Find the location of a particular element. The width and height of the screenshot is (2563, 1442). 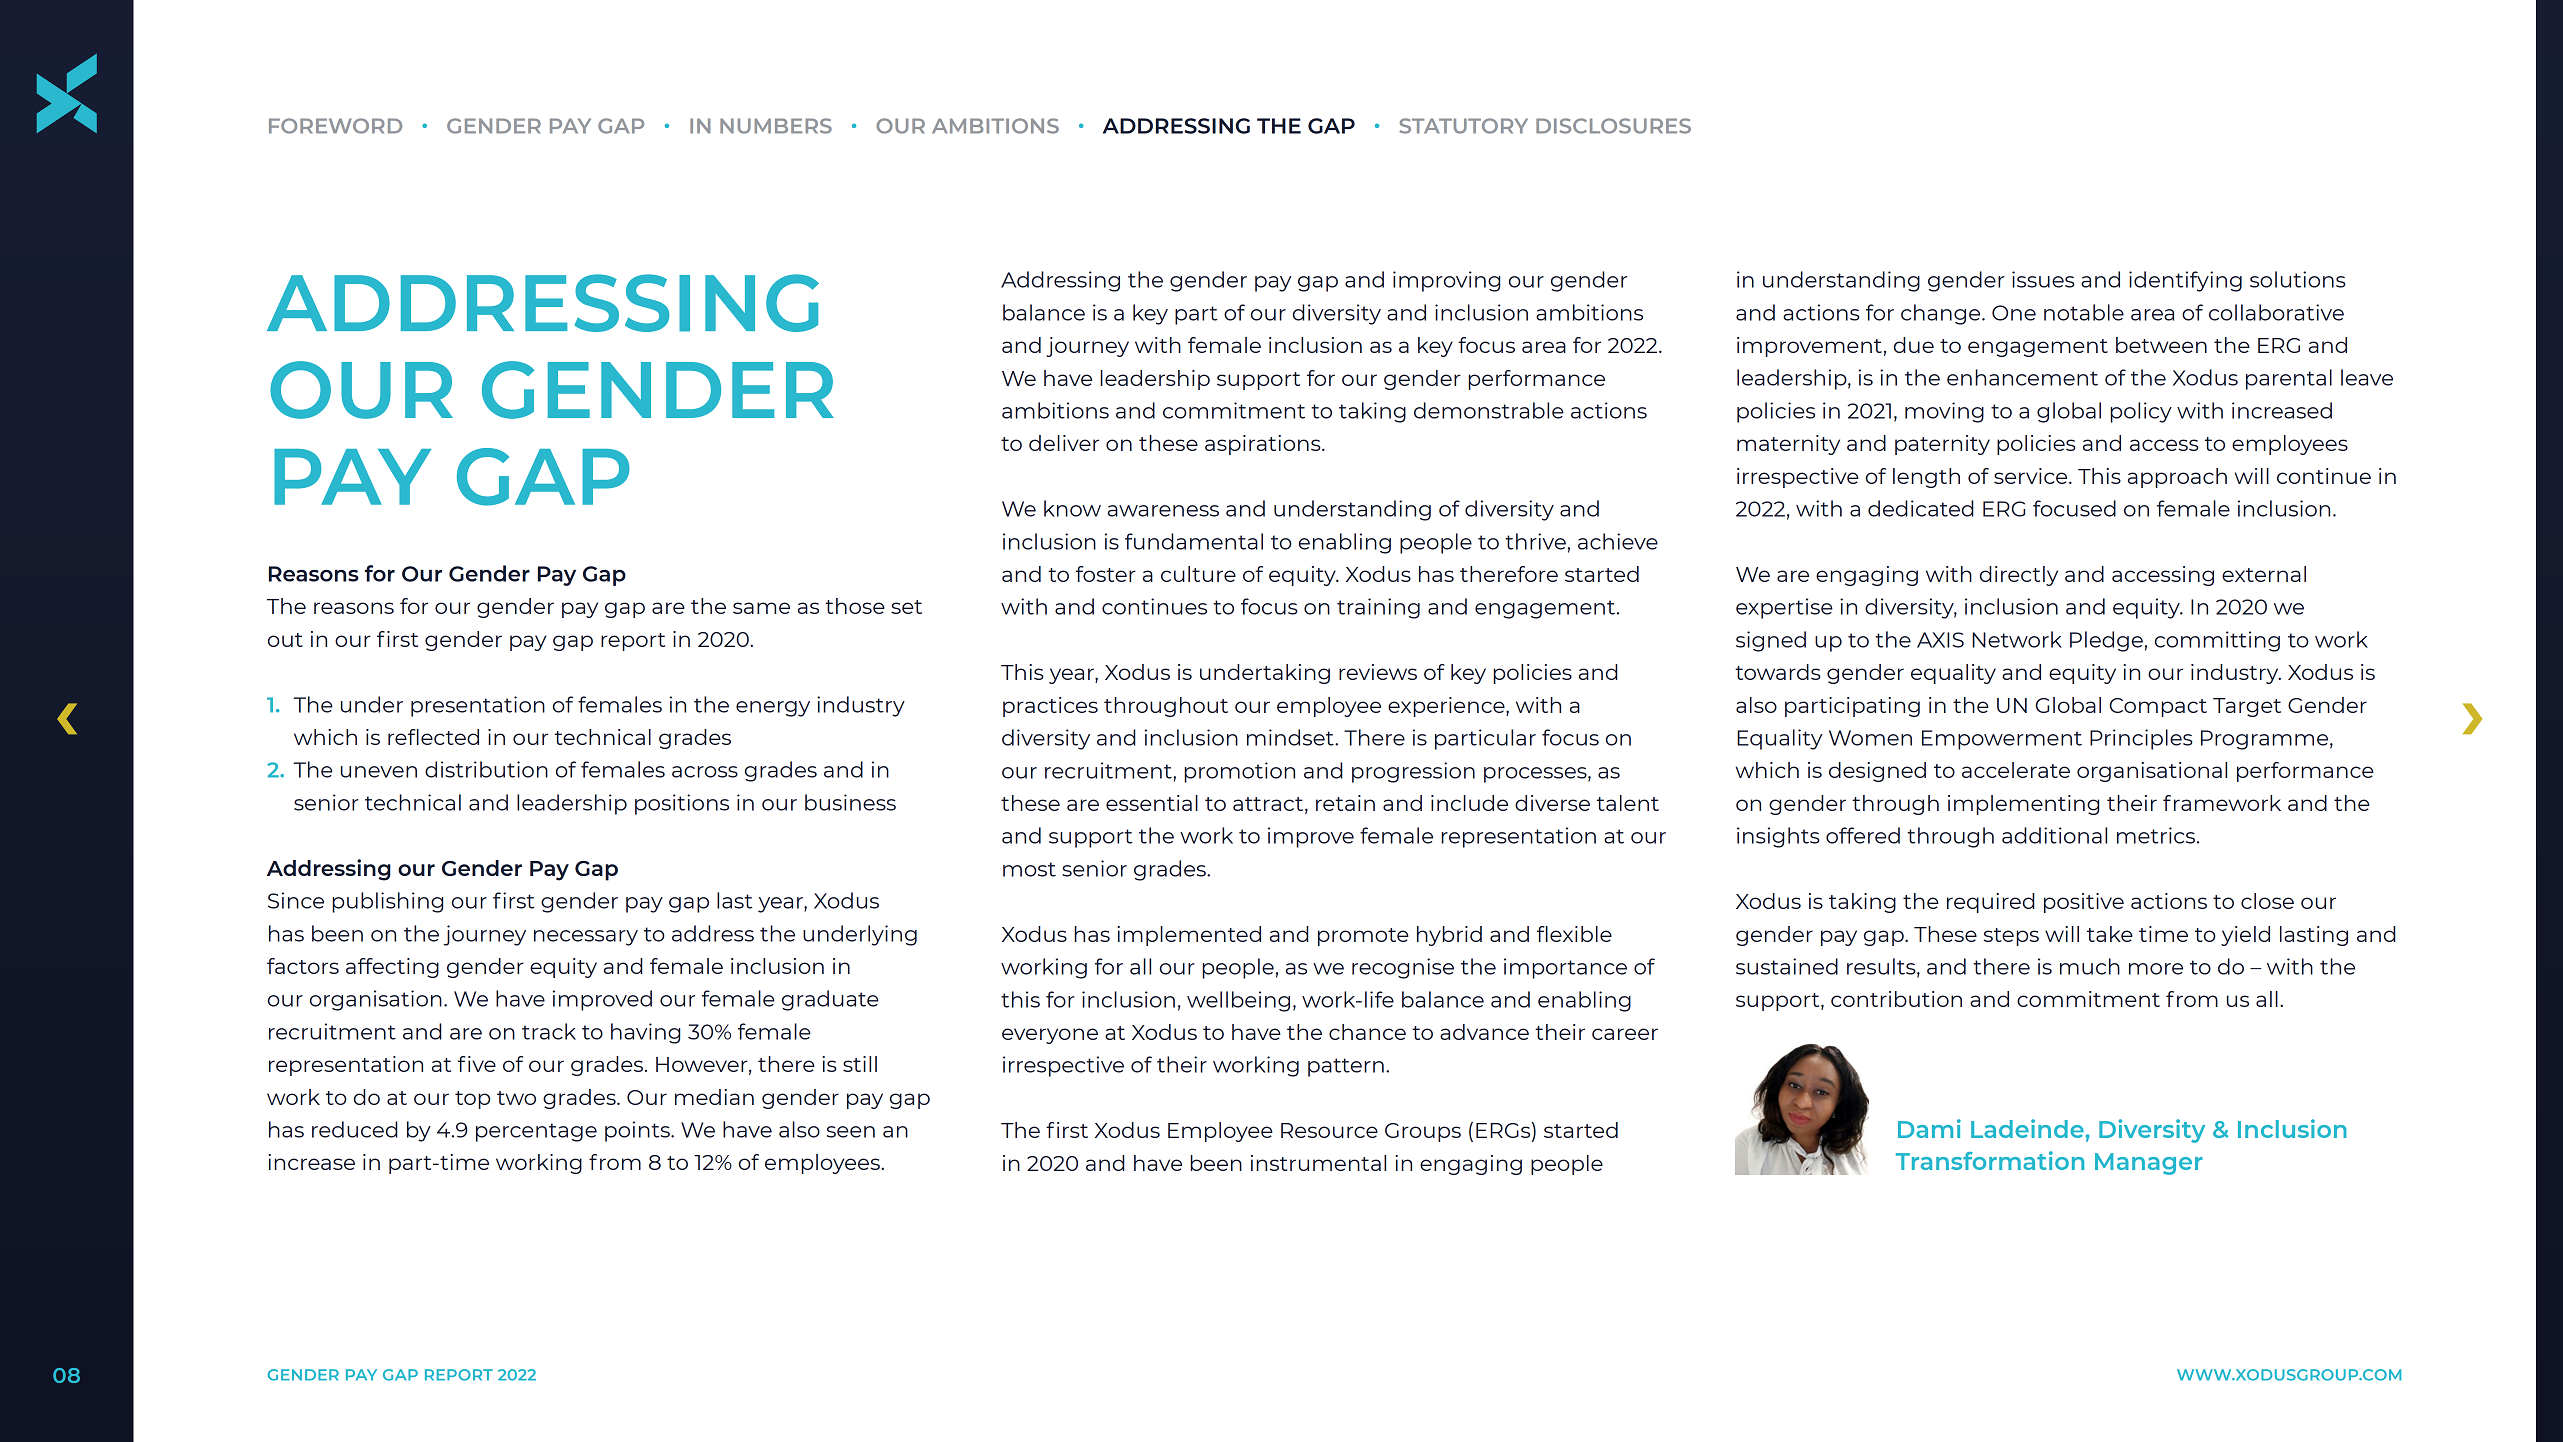

FOREWORD is located at coordinates (335, 126).
